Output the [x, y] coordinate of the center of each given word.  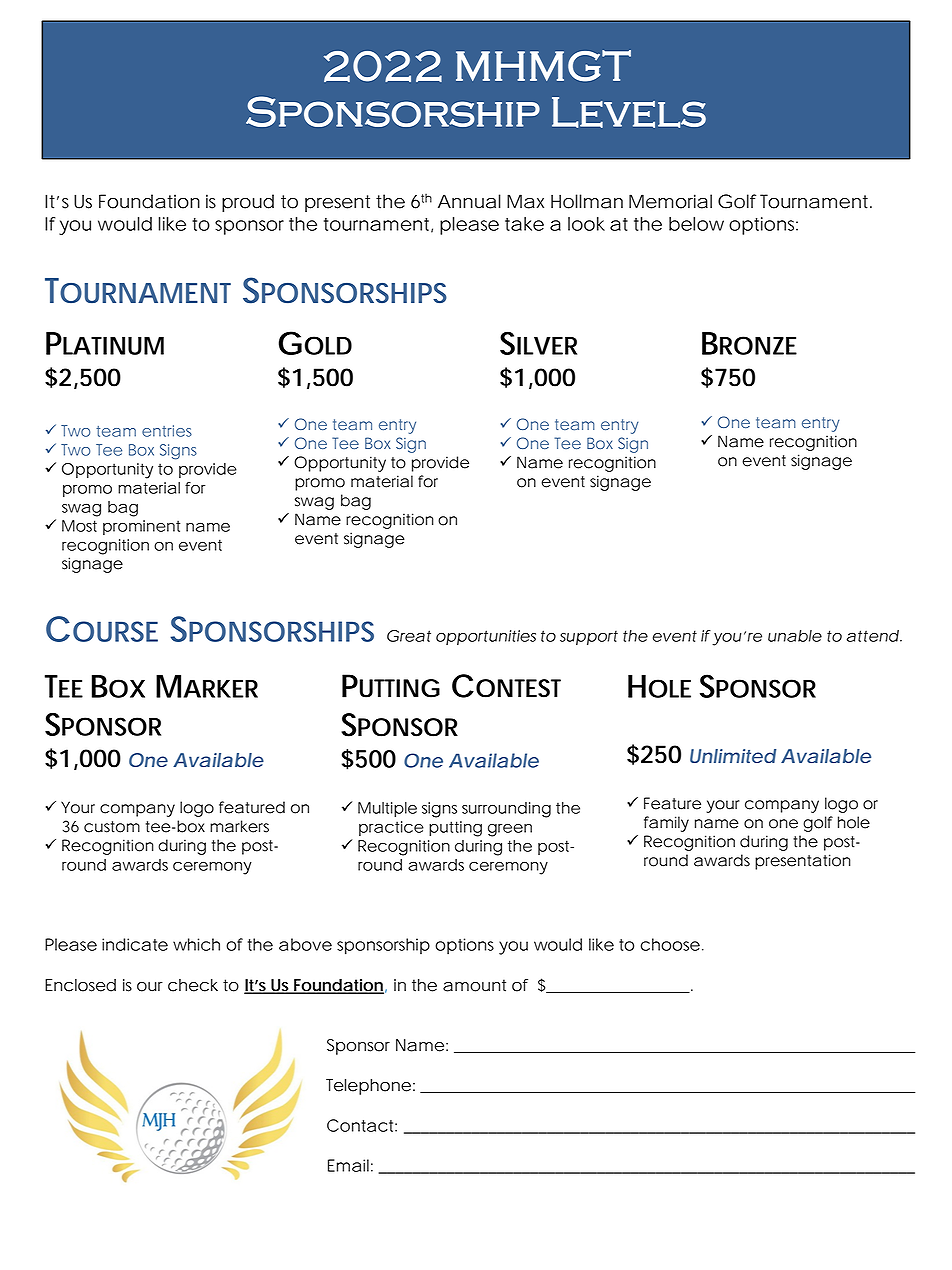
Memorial [670, 201]
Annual [469, 201]
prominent [141, 527]
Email [348, 1165]
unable [795, 636]
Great [409, 636]
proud [248, 203]
